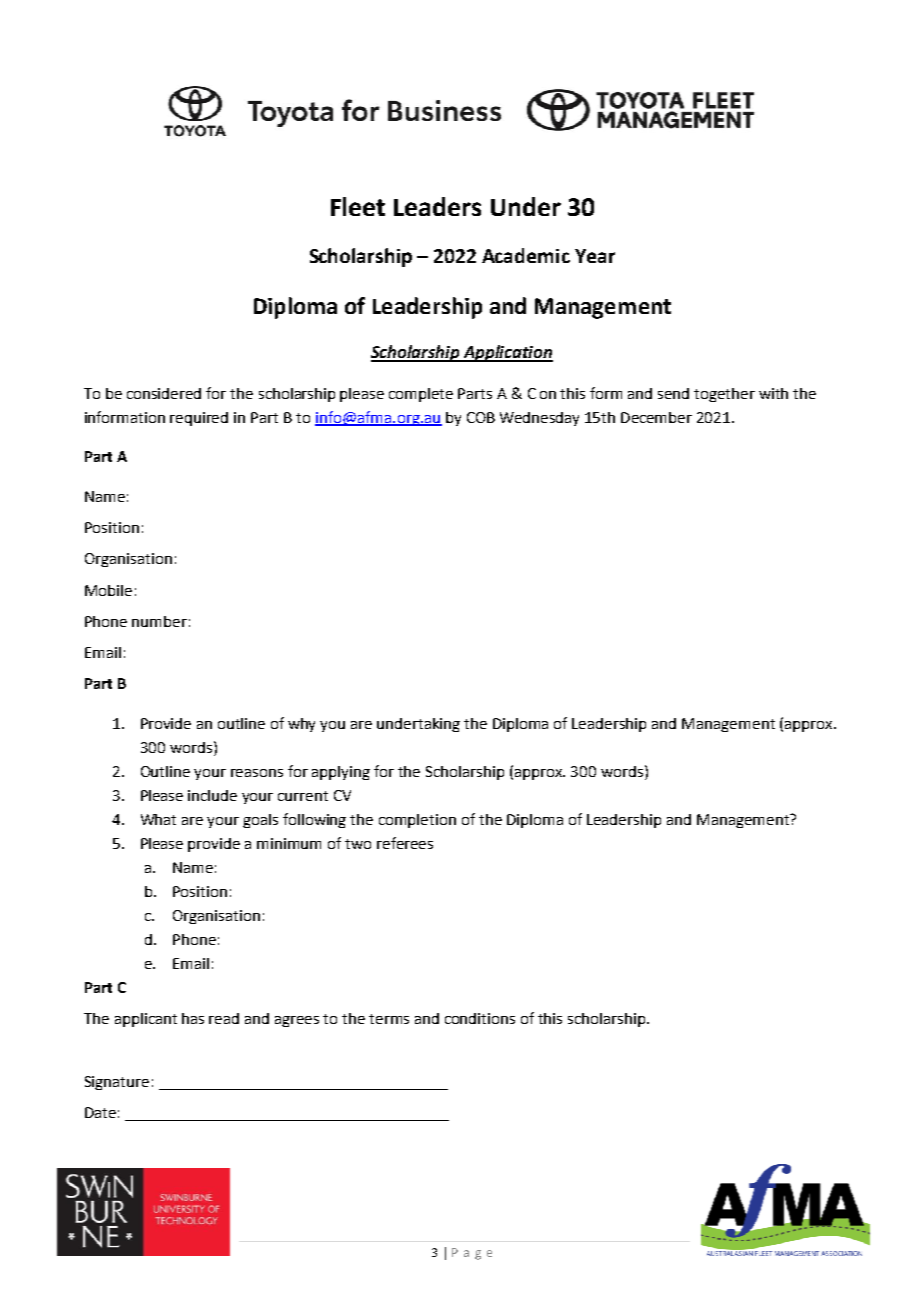 Image resolution: width=924 pixels, height=1308 pixels. What do you see at coordinates (656, 417) in the screenshot?
I see `December` at bounding box center [656, 417].
